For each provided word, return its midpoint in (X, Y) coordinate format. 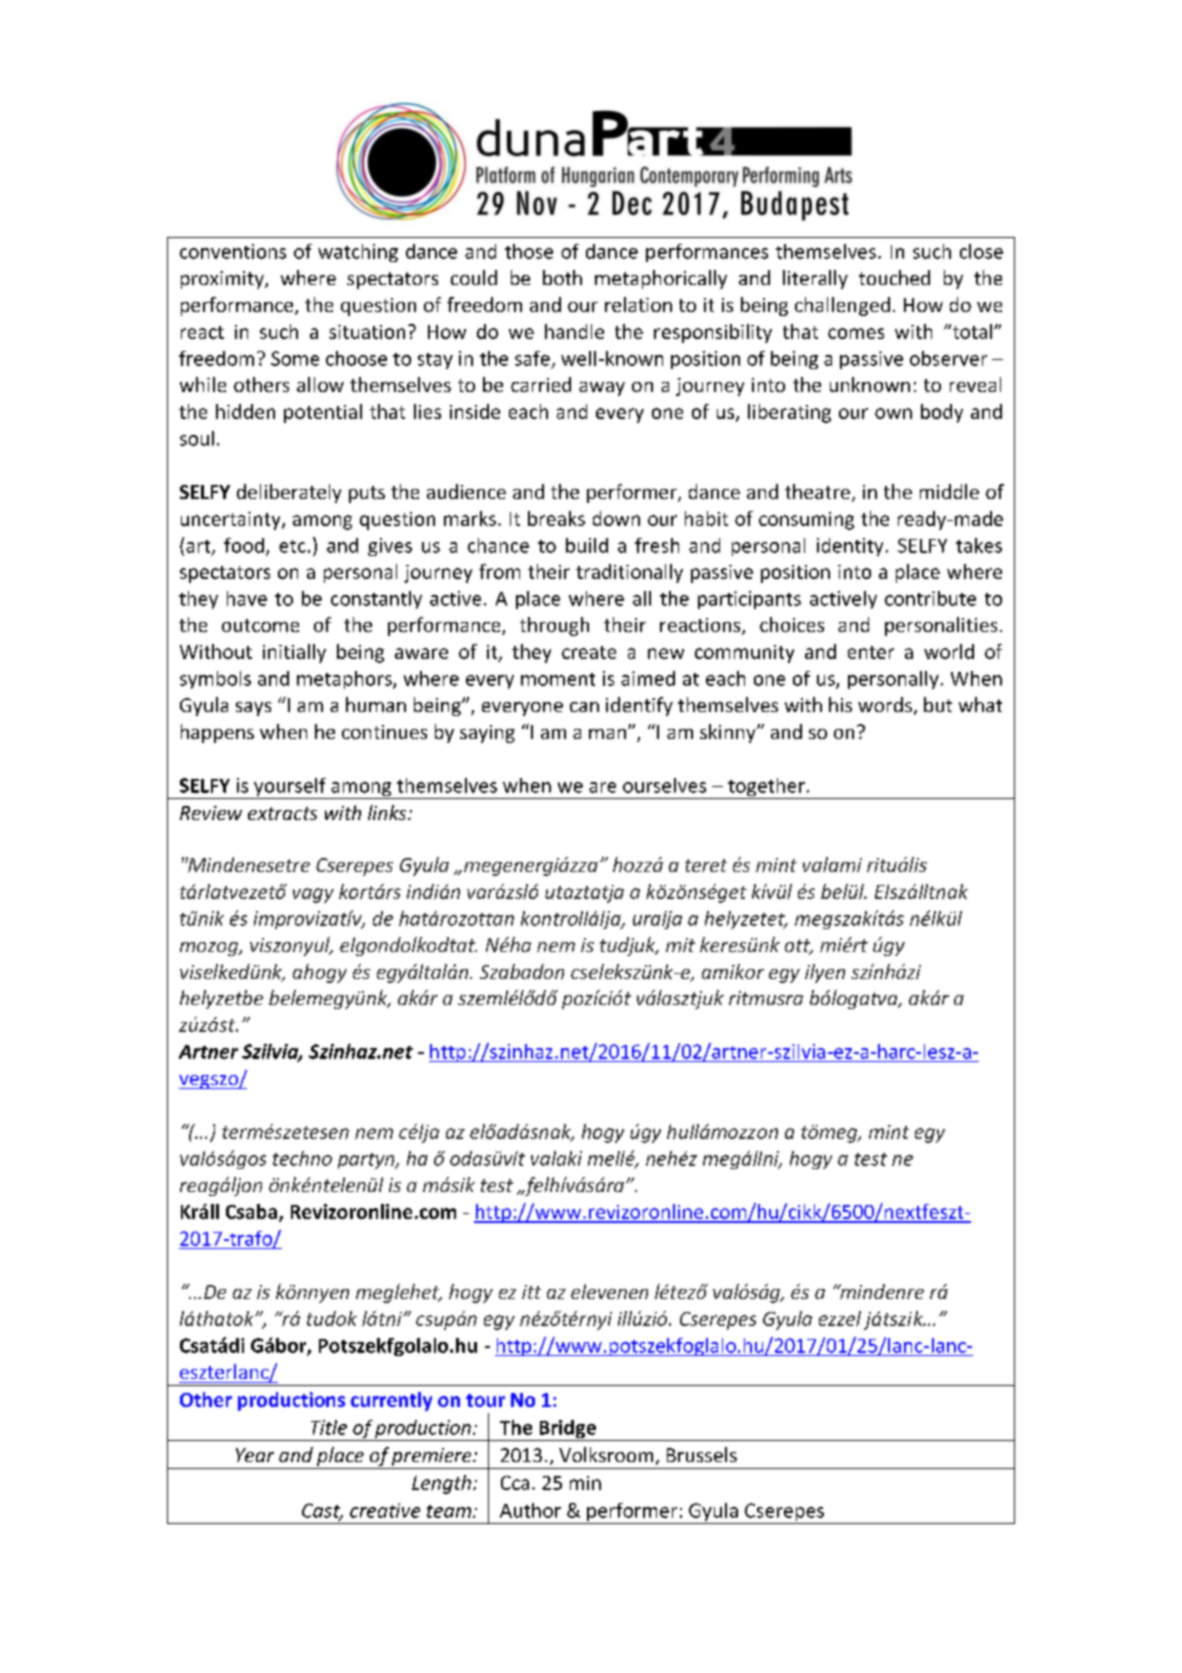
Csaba (251, 1211)
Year (255, 1455)
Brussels (702, 1454)
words (885, 704)
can (584, 707)
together (766, 788)
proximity (223, 280)
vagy (313, 895)
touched (894, 277)
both (562, 277)
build (587, 545)
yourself (290, 788)
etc (292, 546)
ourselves (664, 785)
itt (531, 1292)
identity (850, 547)
